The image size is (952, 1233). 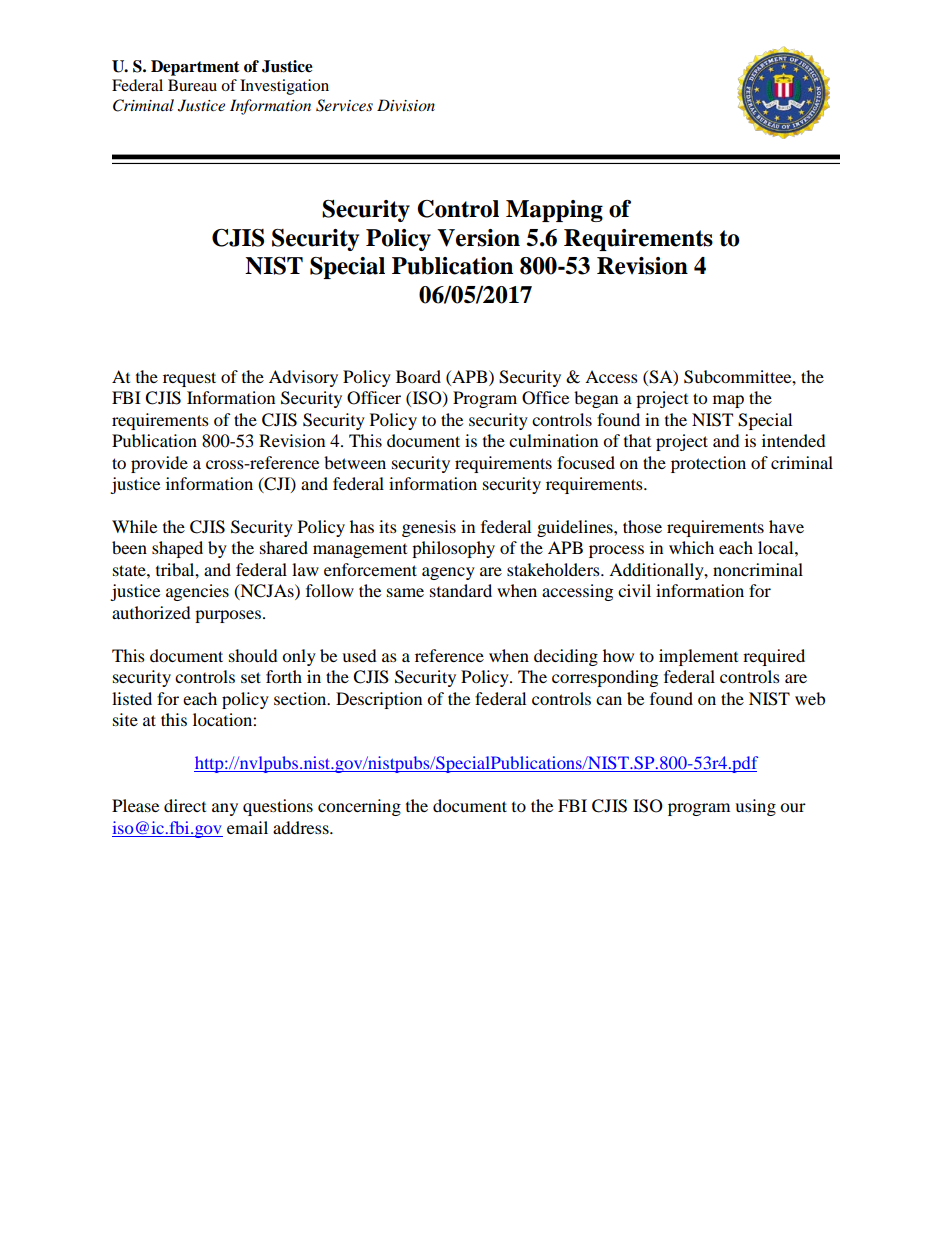 What do you see at coordinates (159, 464) in the screenshot?
I see `provide` at bounding box center [159, 464].
